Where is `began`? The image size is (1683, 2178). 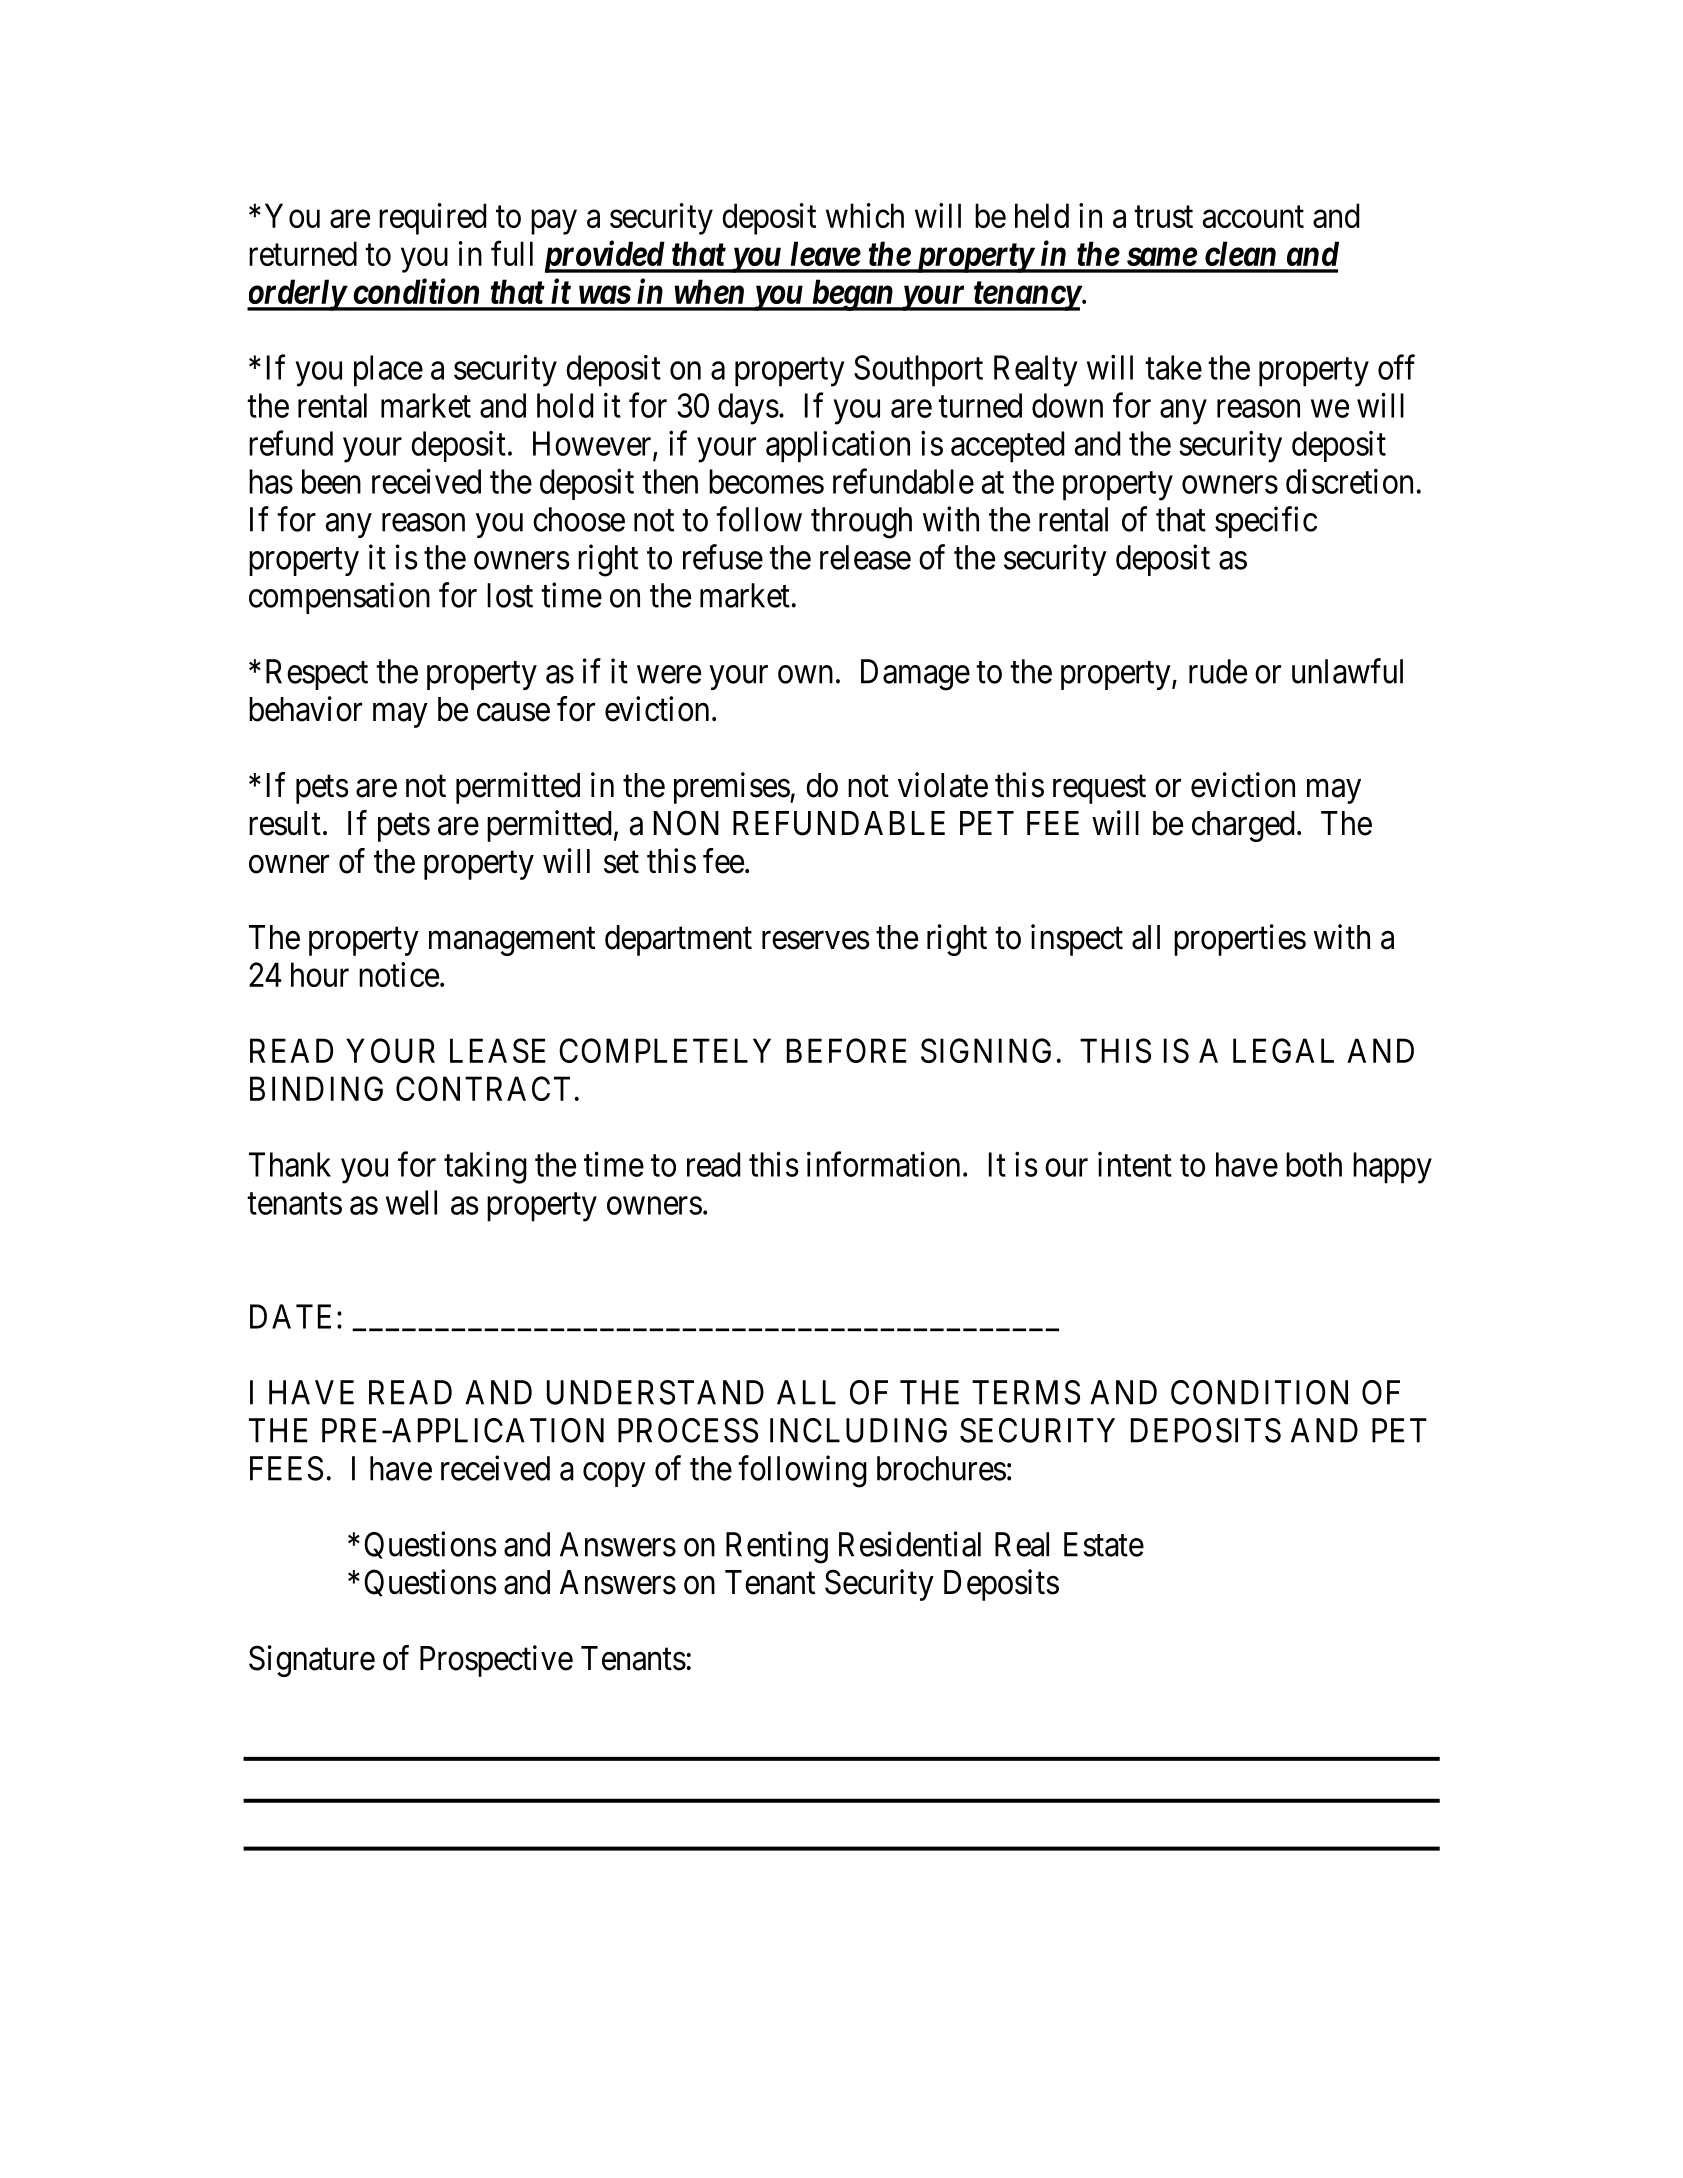
began is located at coordinates (852, 295).
